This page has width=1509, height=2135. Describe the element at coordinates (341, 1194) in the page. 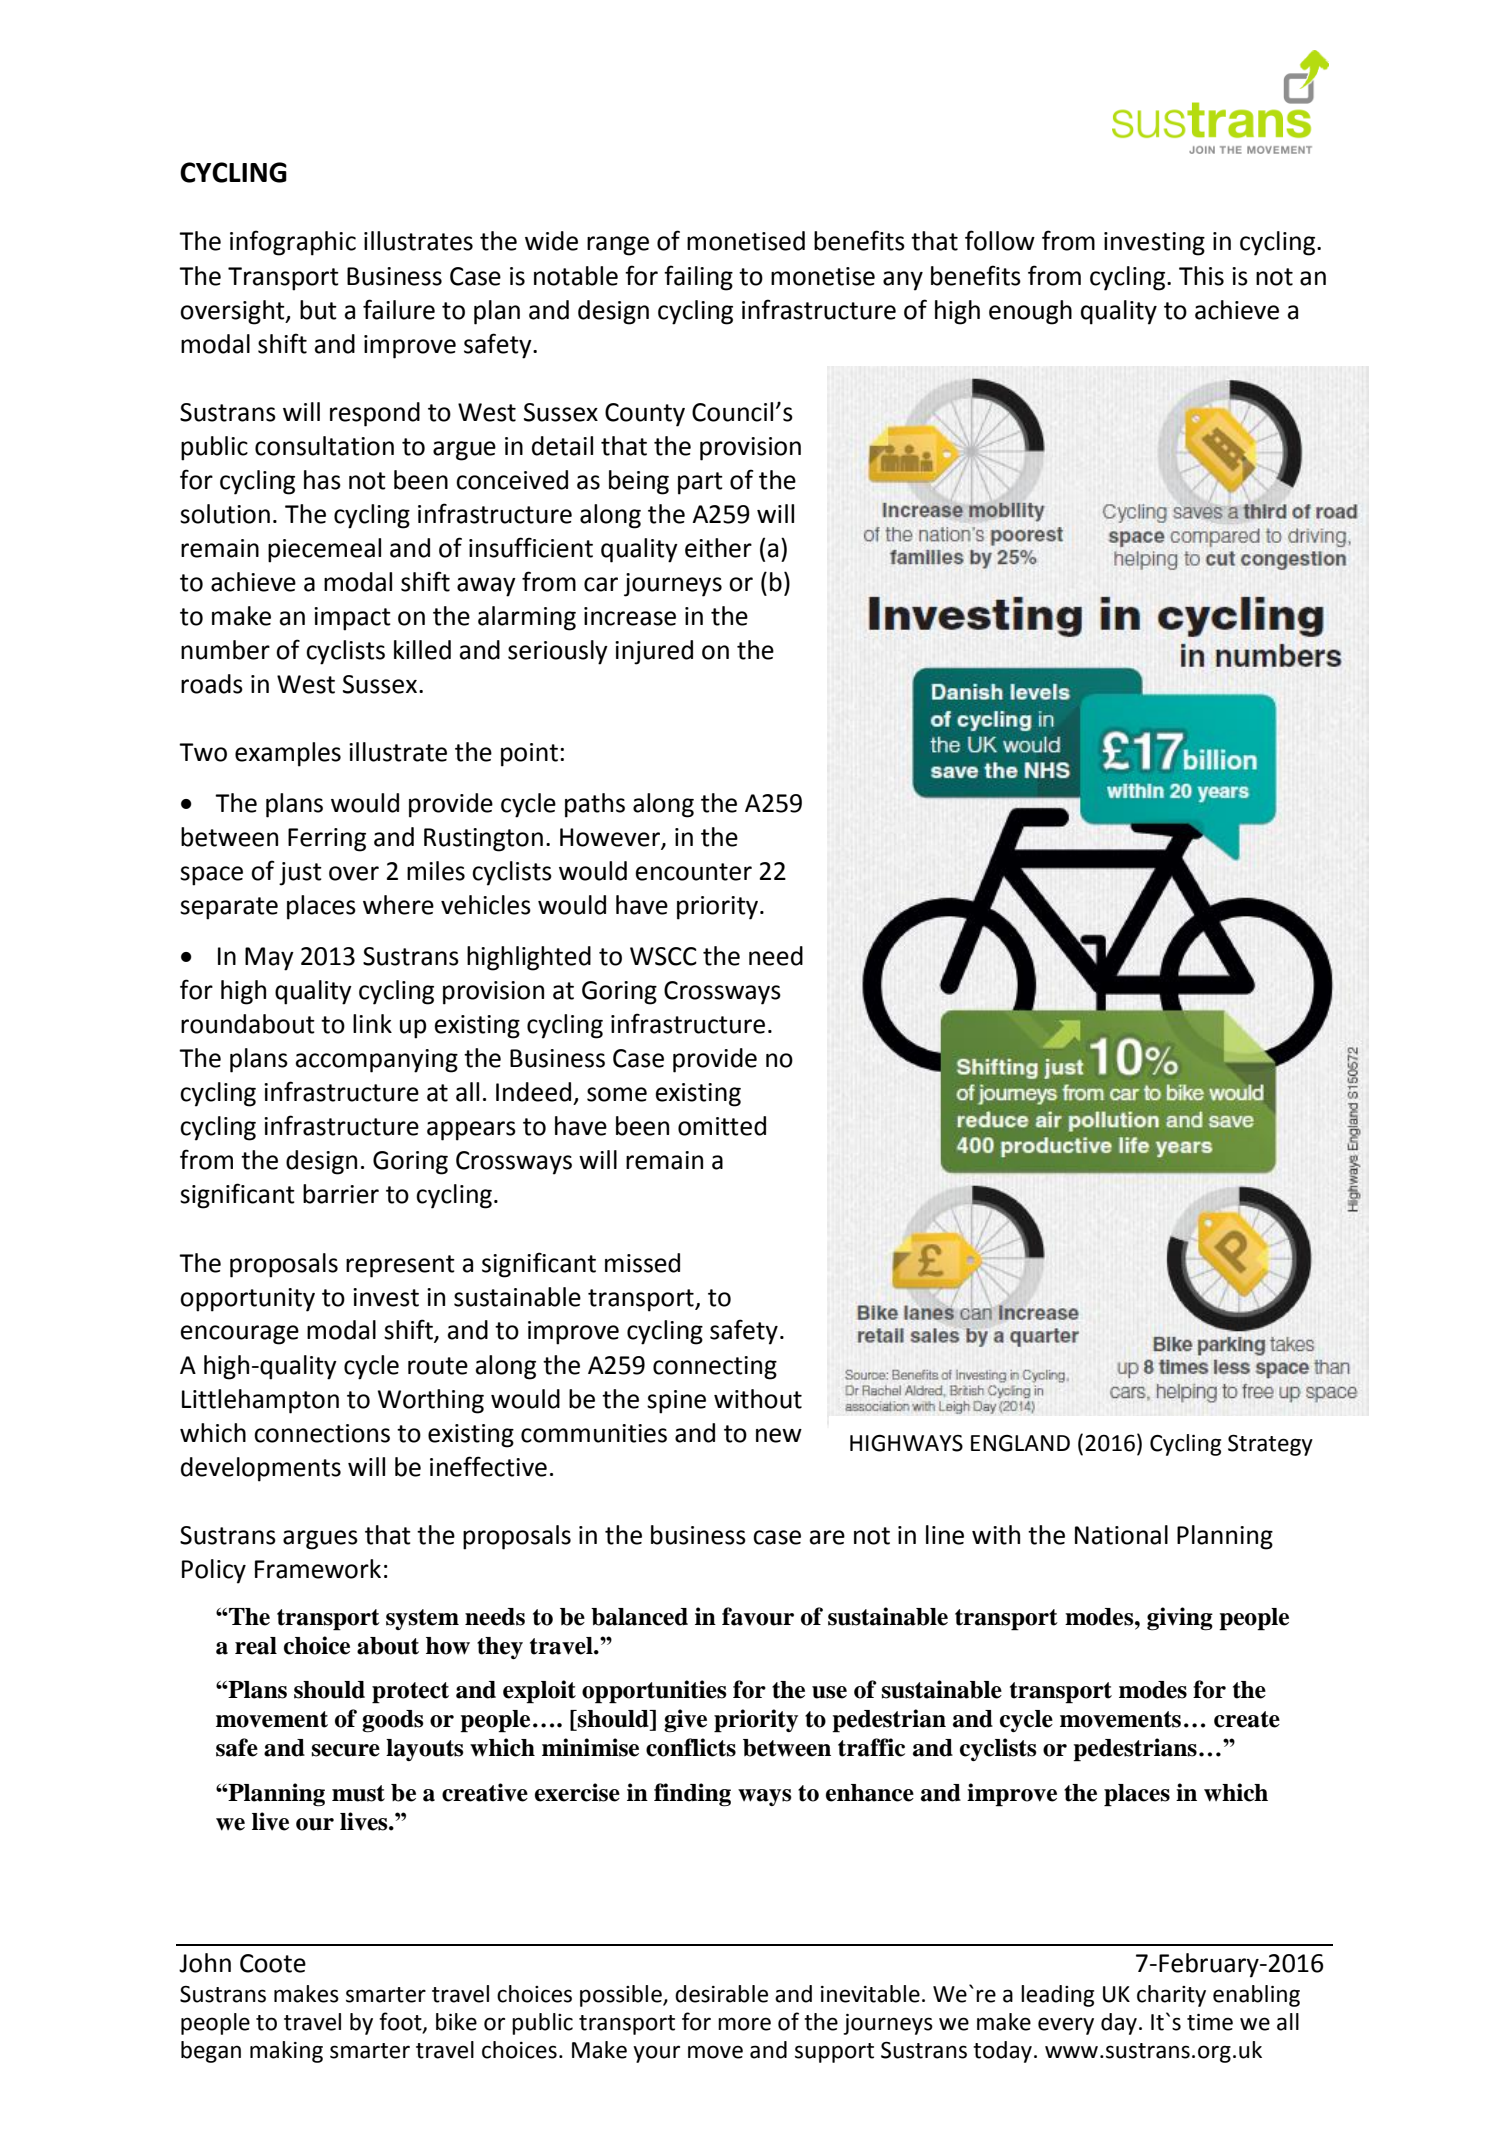

I see `barrier` at that location.
